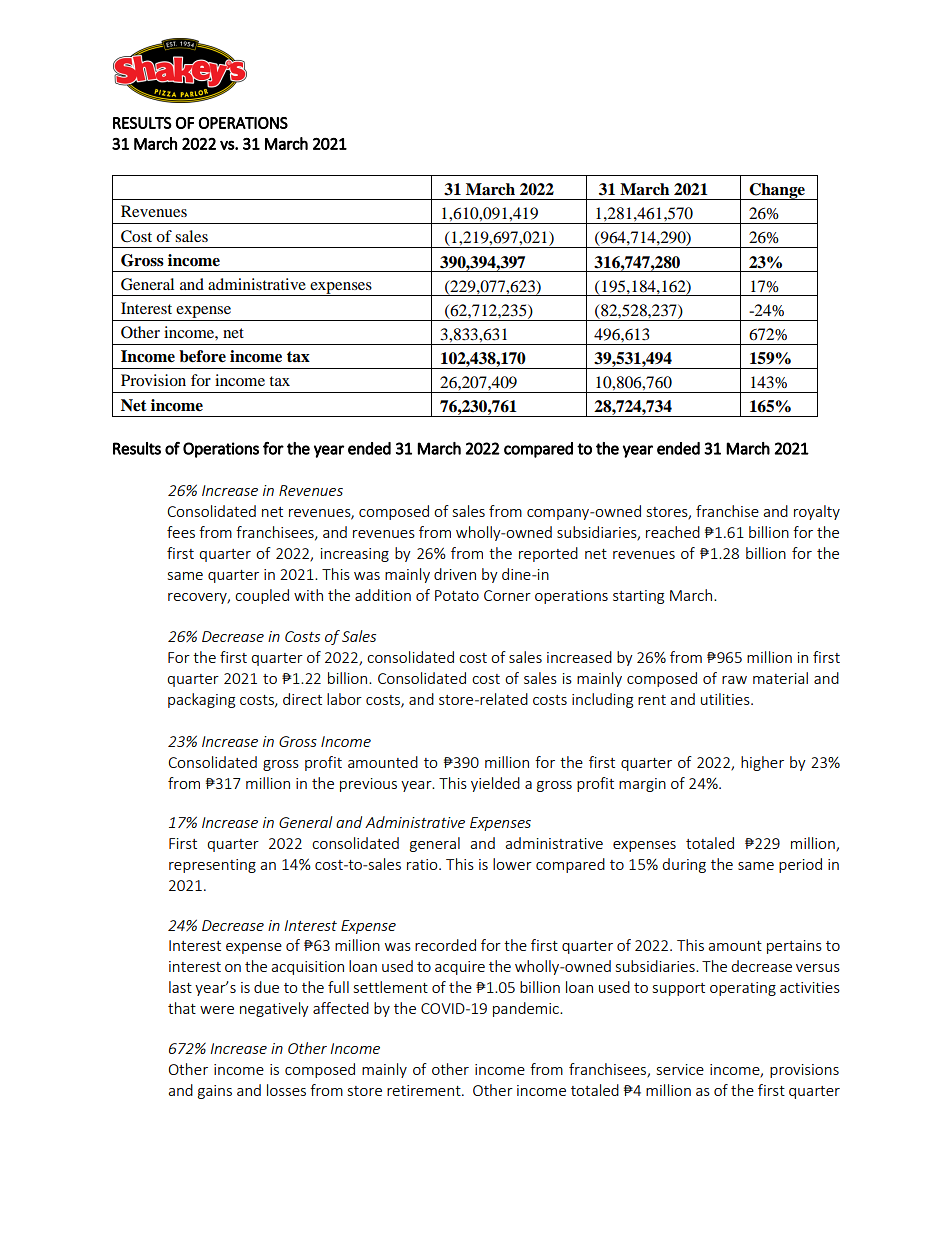 Image resolution: width=952 pixels, height=1233 pixels. What do you see at coordinates (817, 512) in the image?
I see `royalty` at bounding box center [817, 512].
